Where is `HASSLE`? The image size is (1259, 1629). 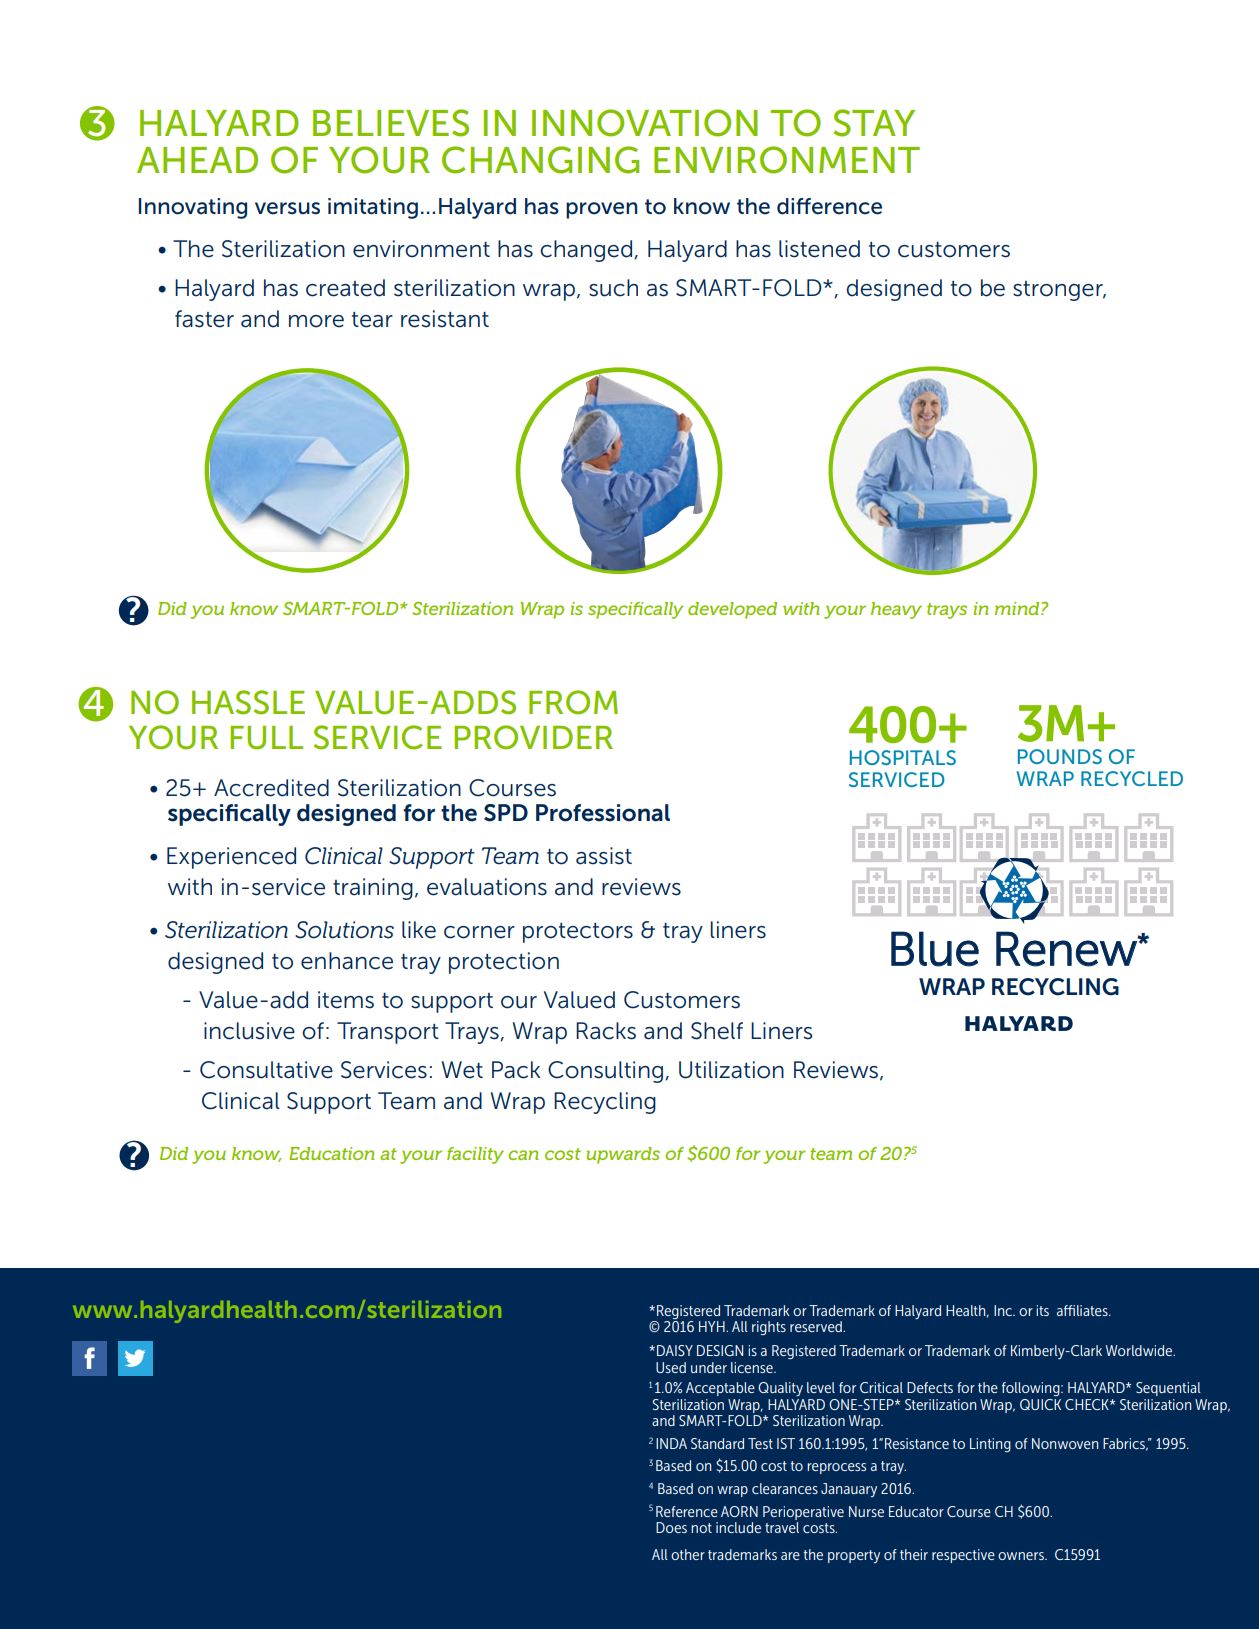 HASSLE is located at coordinates (248, 702).
